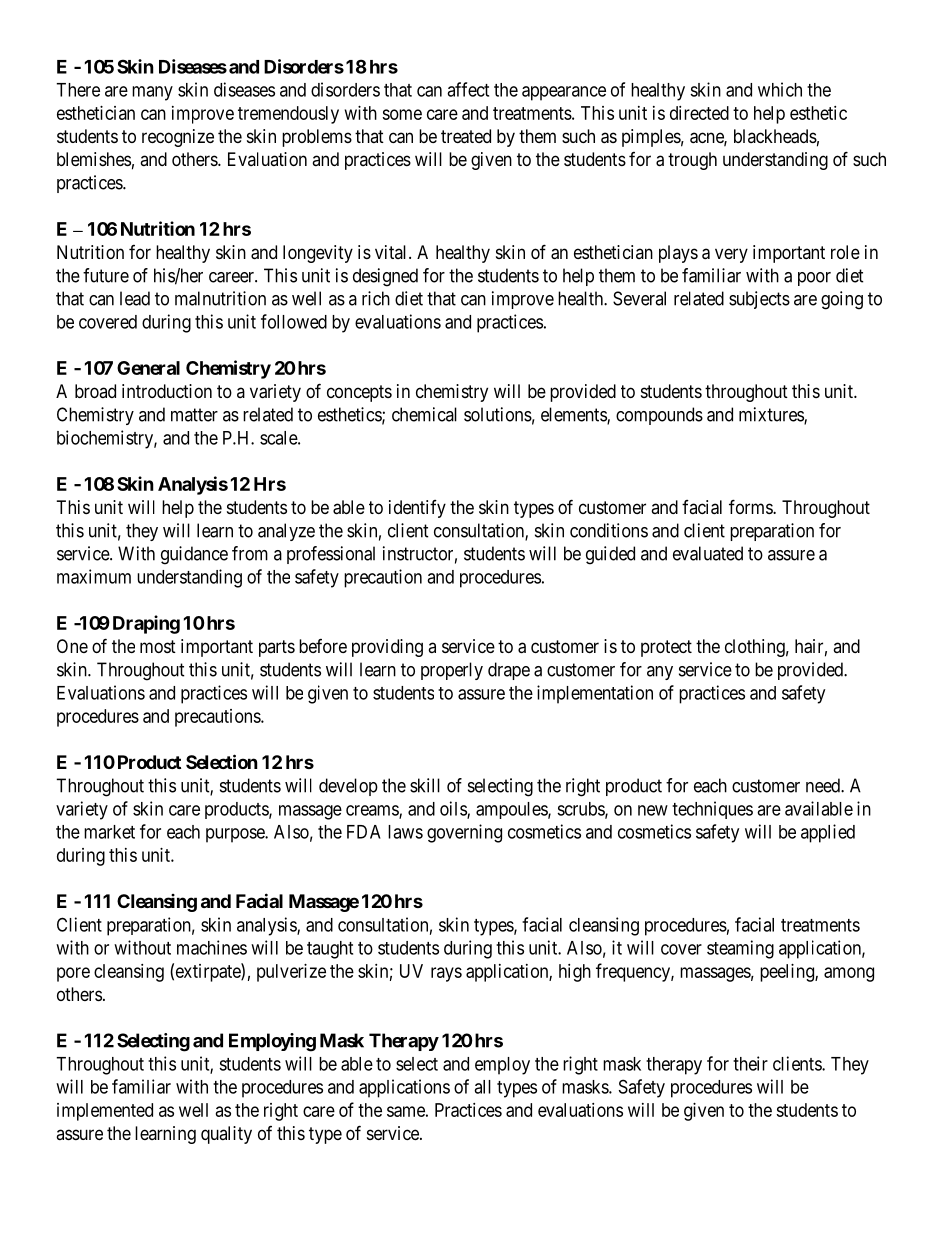 This document has height=1233, width=952. I want to click on all, so click(482, 1087).
